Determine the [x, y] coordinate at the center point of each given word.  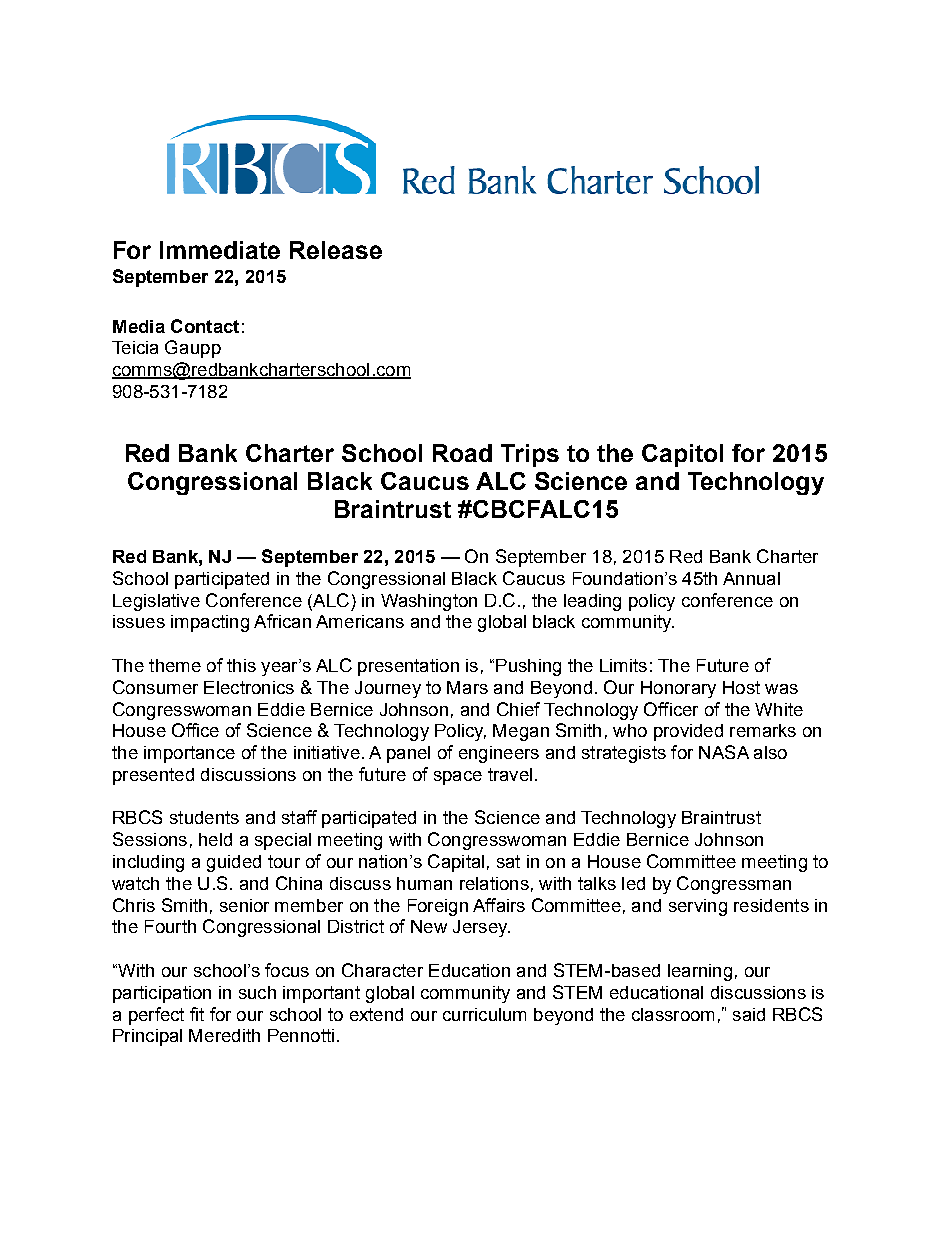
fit [197, 1014]
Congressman [734, 885]
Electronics [249, 687]
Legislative [156, 602]
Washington [429, 602]
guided [234, 863]
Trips [530, 455]
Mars [467, 687]
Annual [751, 578]
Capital [456, 863]
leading [592, 602]
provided [688, 732]
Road [462, 453]
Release [336, 250]
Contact [205, 326]
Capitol [682, 455]
